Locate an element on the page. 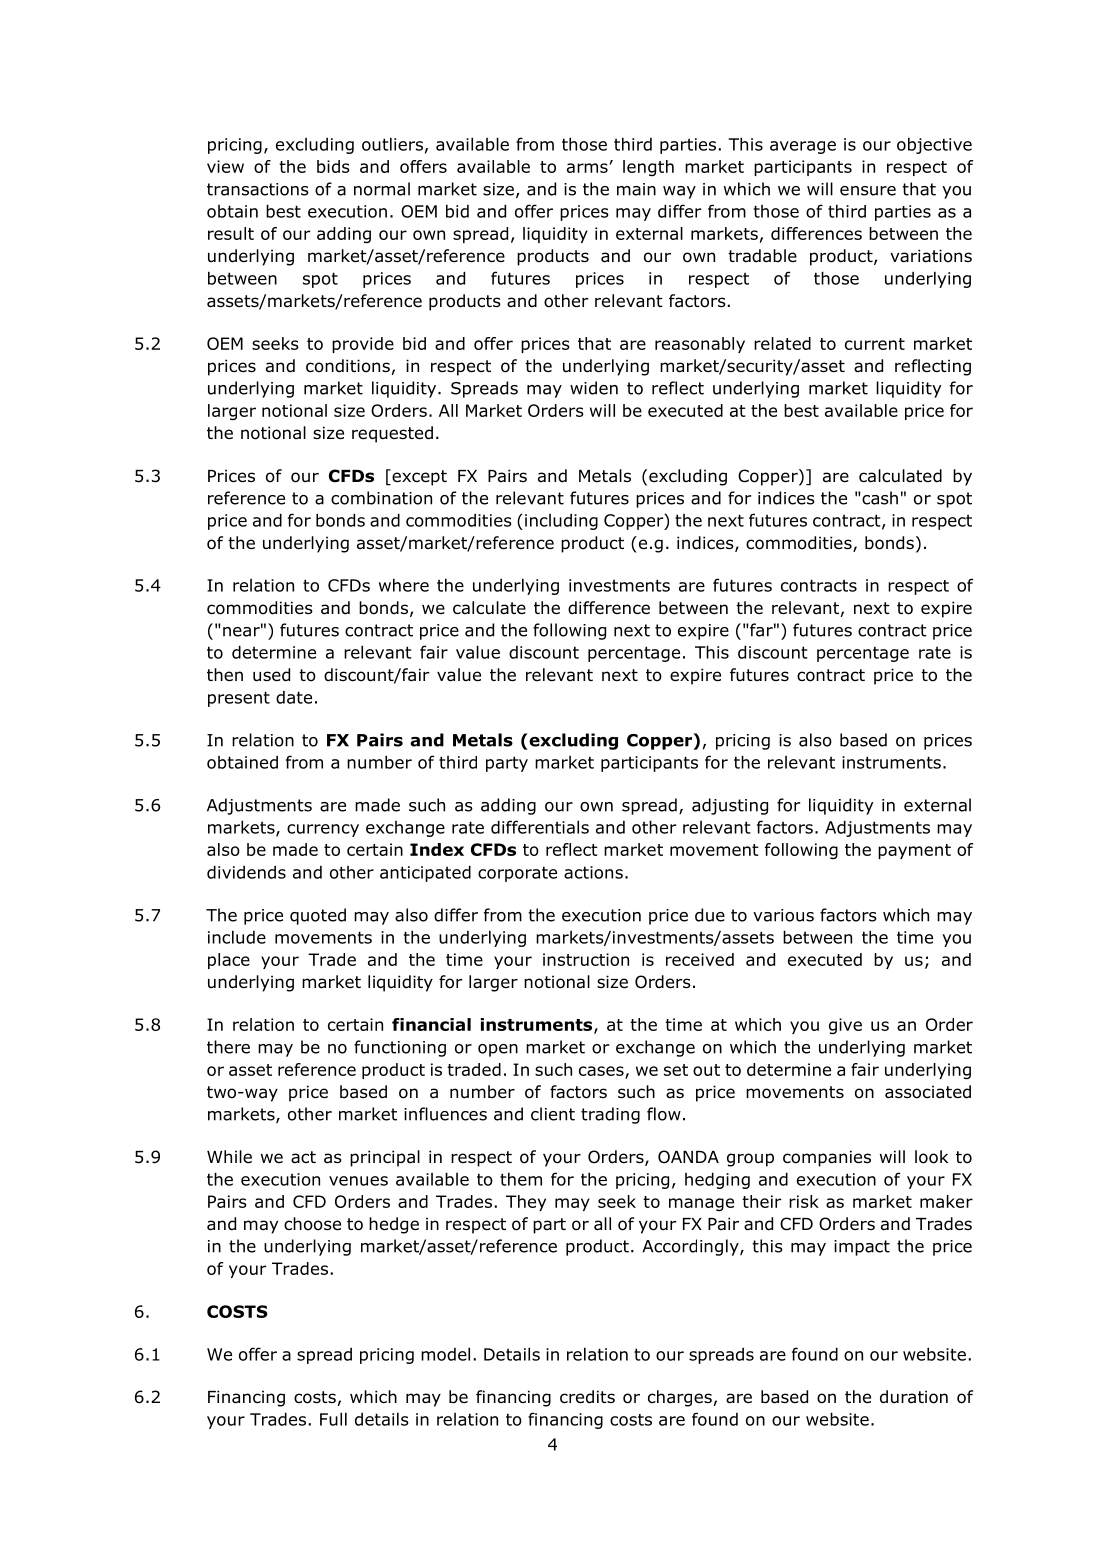  adjusting is located at coordinates (730, 806).
